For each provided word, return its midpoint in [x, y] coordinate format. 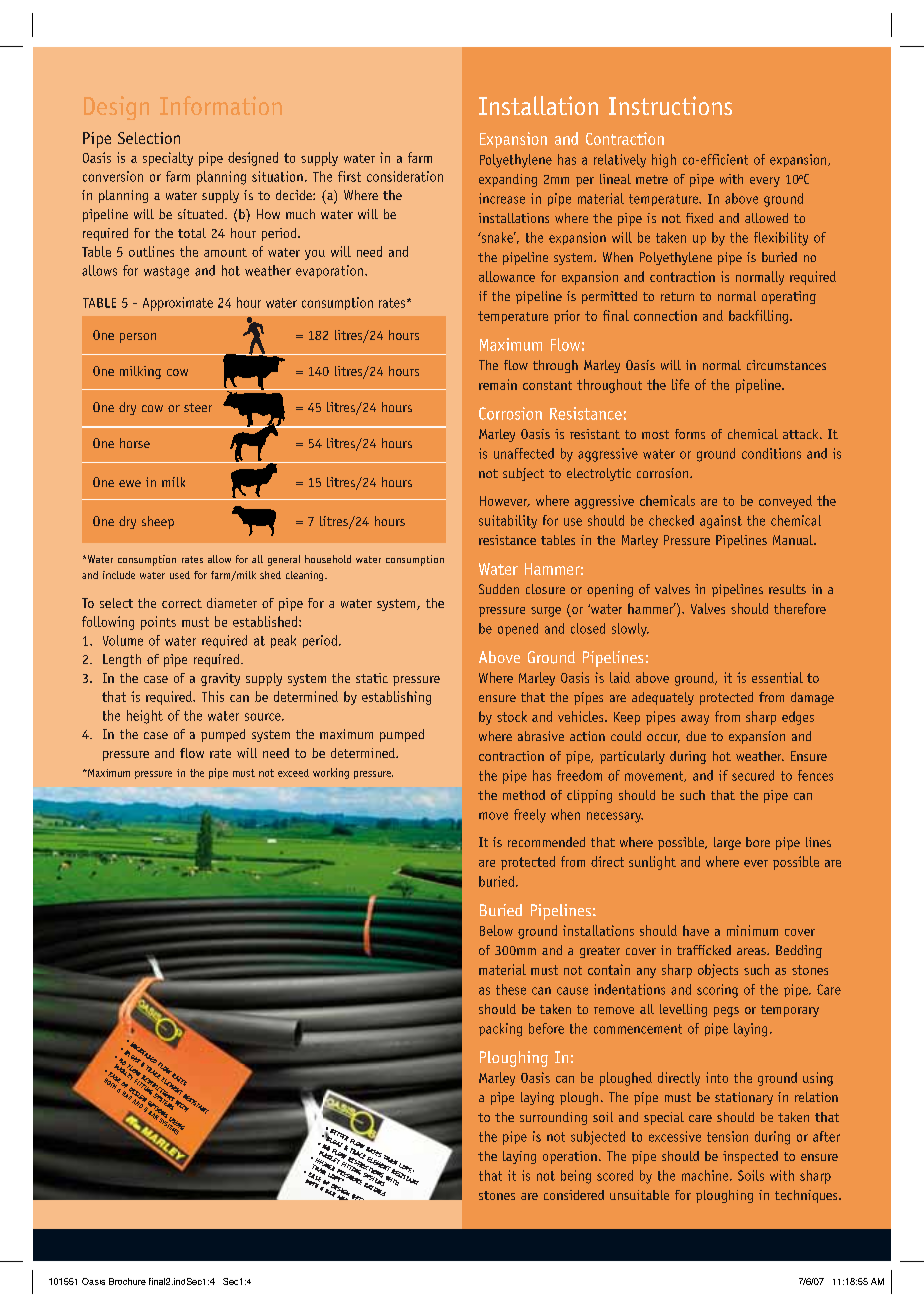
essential [777, 677]
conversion [113, 176]
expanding [508, 180]
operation [570, 1157]
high [664, 161]
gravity [220, 679]
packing [500, 1030]
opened [518, 629]
